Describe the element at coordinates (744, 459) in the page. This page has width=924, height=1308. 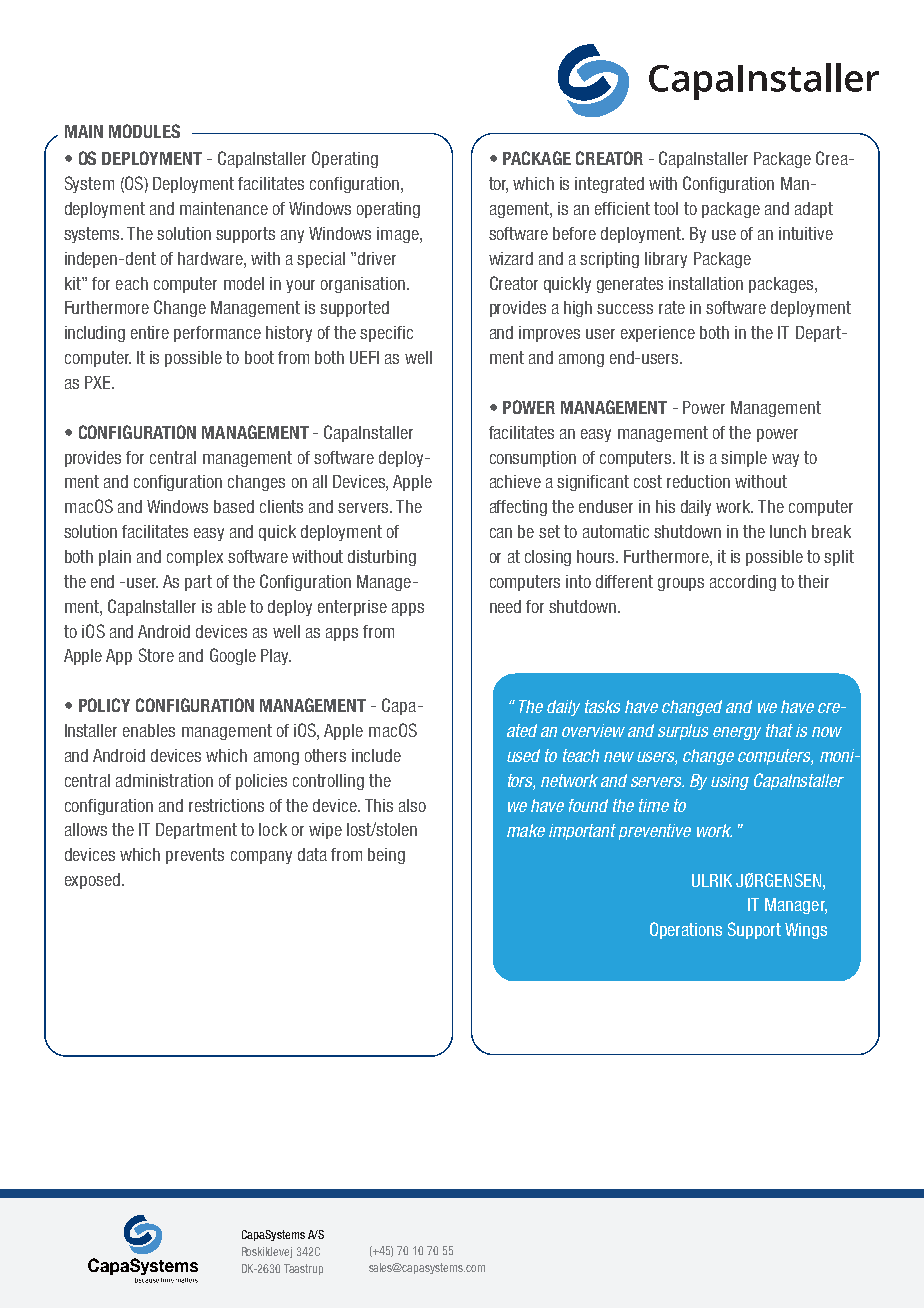
I see `simple` at that location.
